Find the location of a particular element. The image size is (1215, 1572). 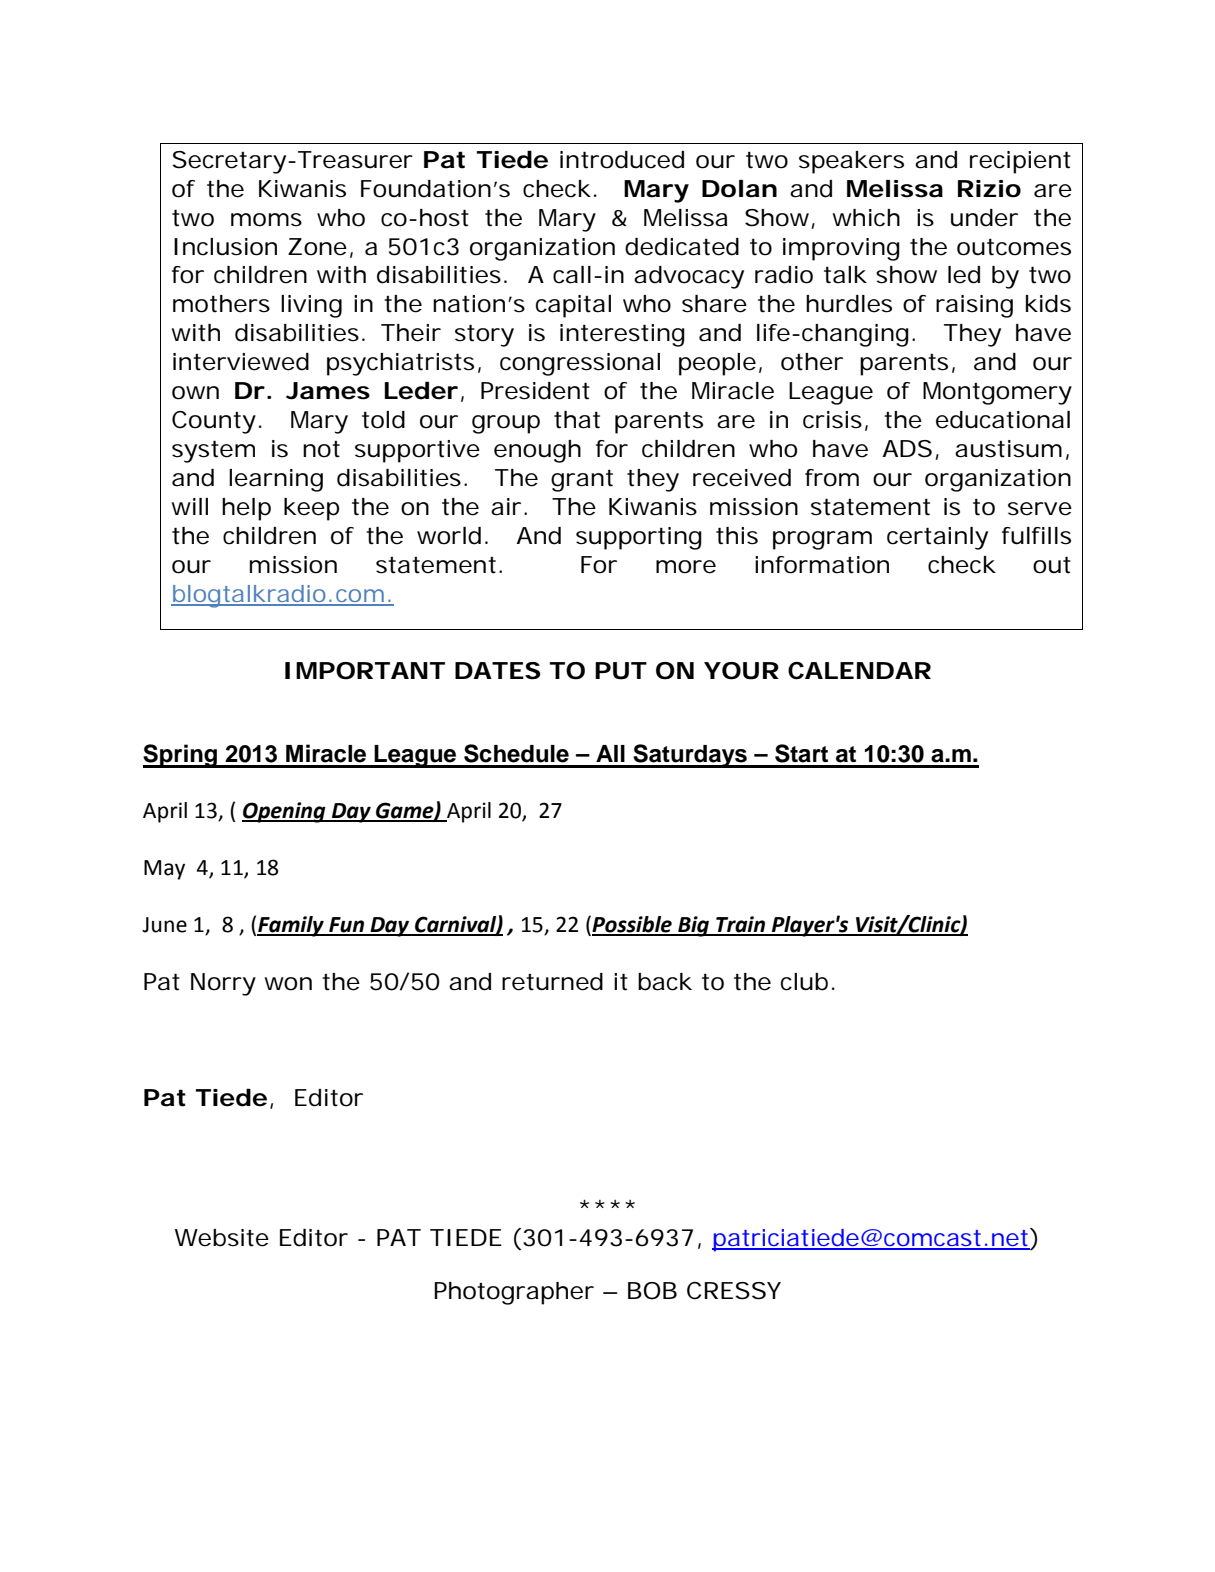

moms is located at coordinates (266, 220).
